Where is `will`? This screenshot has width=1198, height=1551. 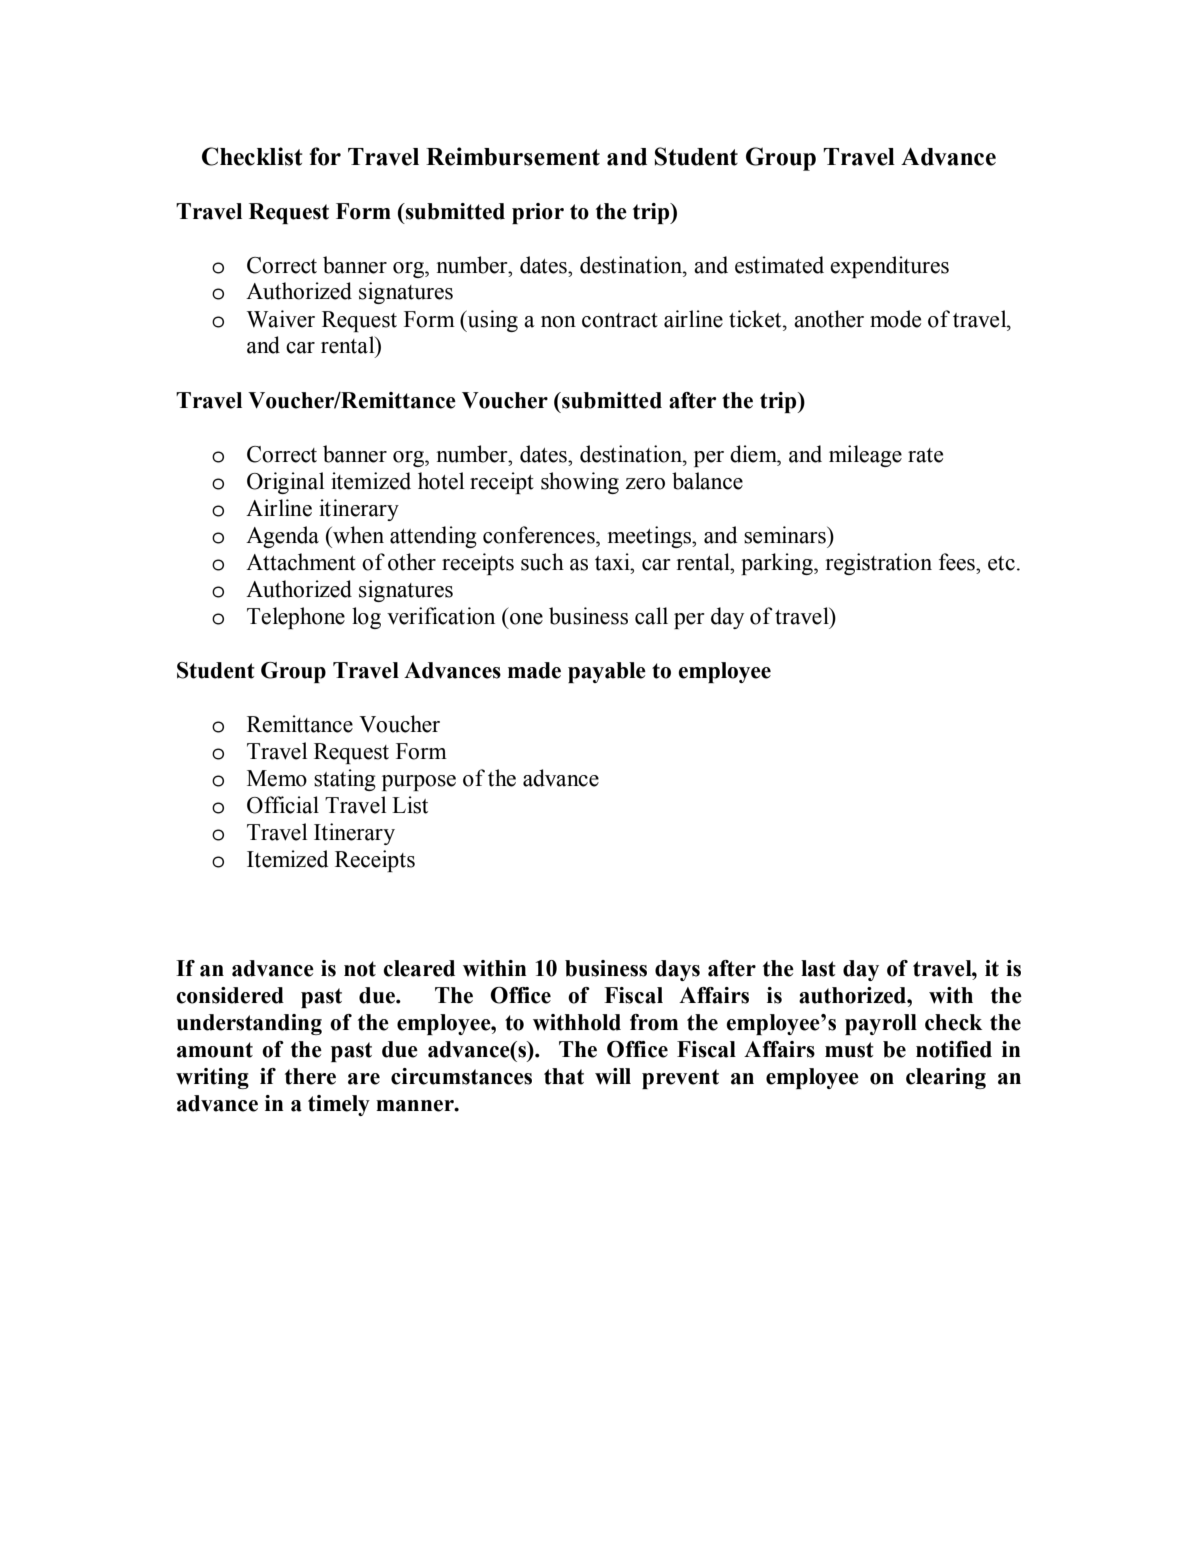
will is located at coordinates (613, 1076).
